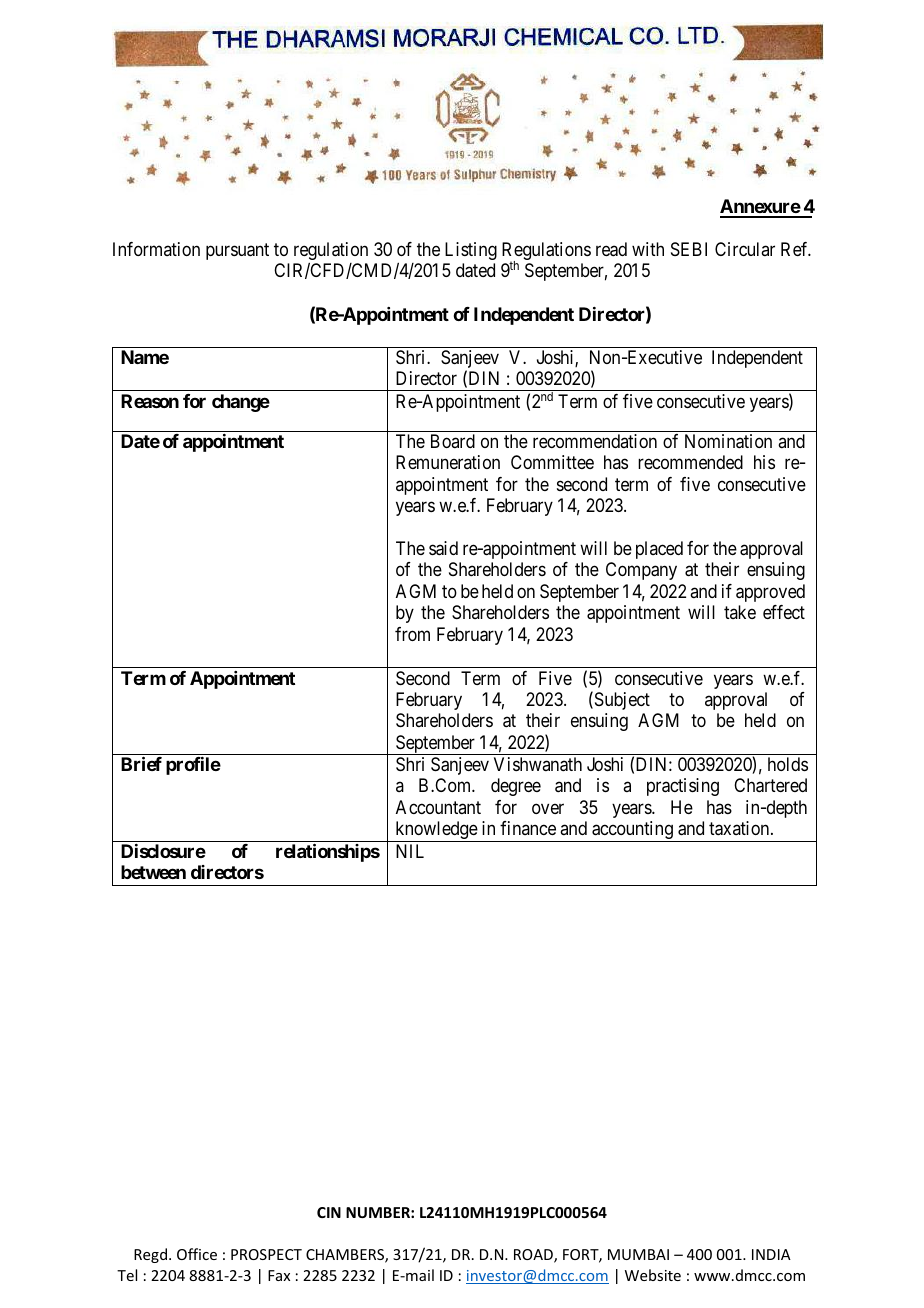 The image size is (924, 1308). Describe the element at coordinates (689, 249) in the image. I see `SEBI` at that location.
